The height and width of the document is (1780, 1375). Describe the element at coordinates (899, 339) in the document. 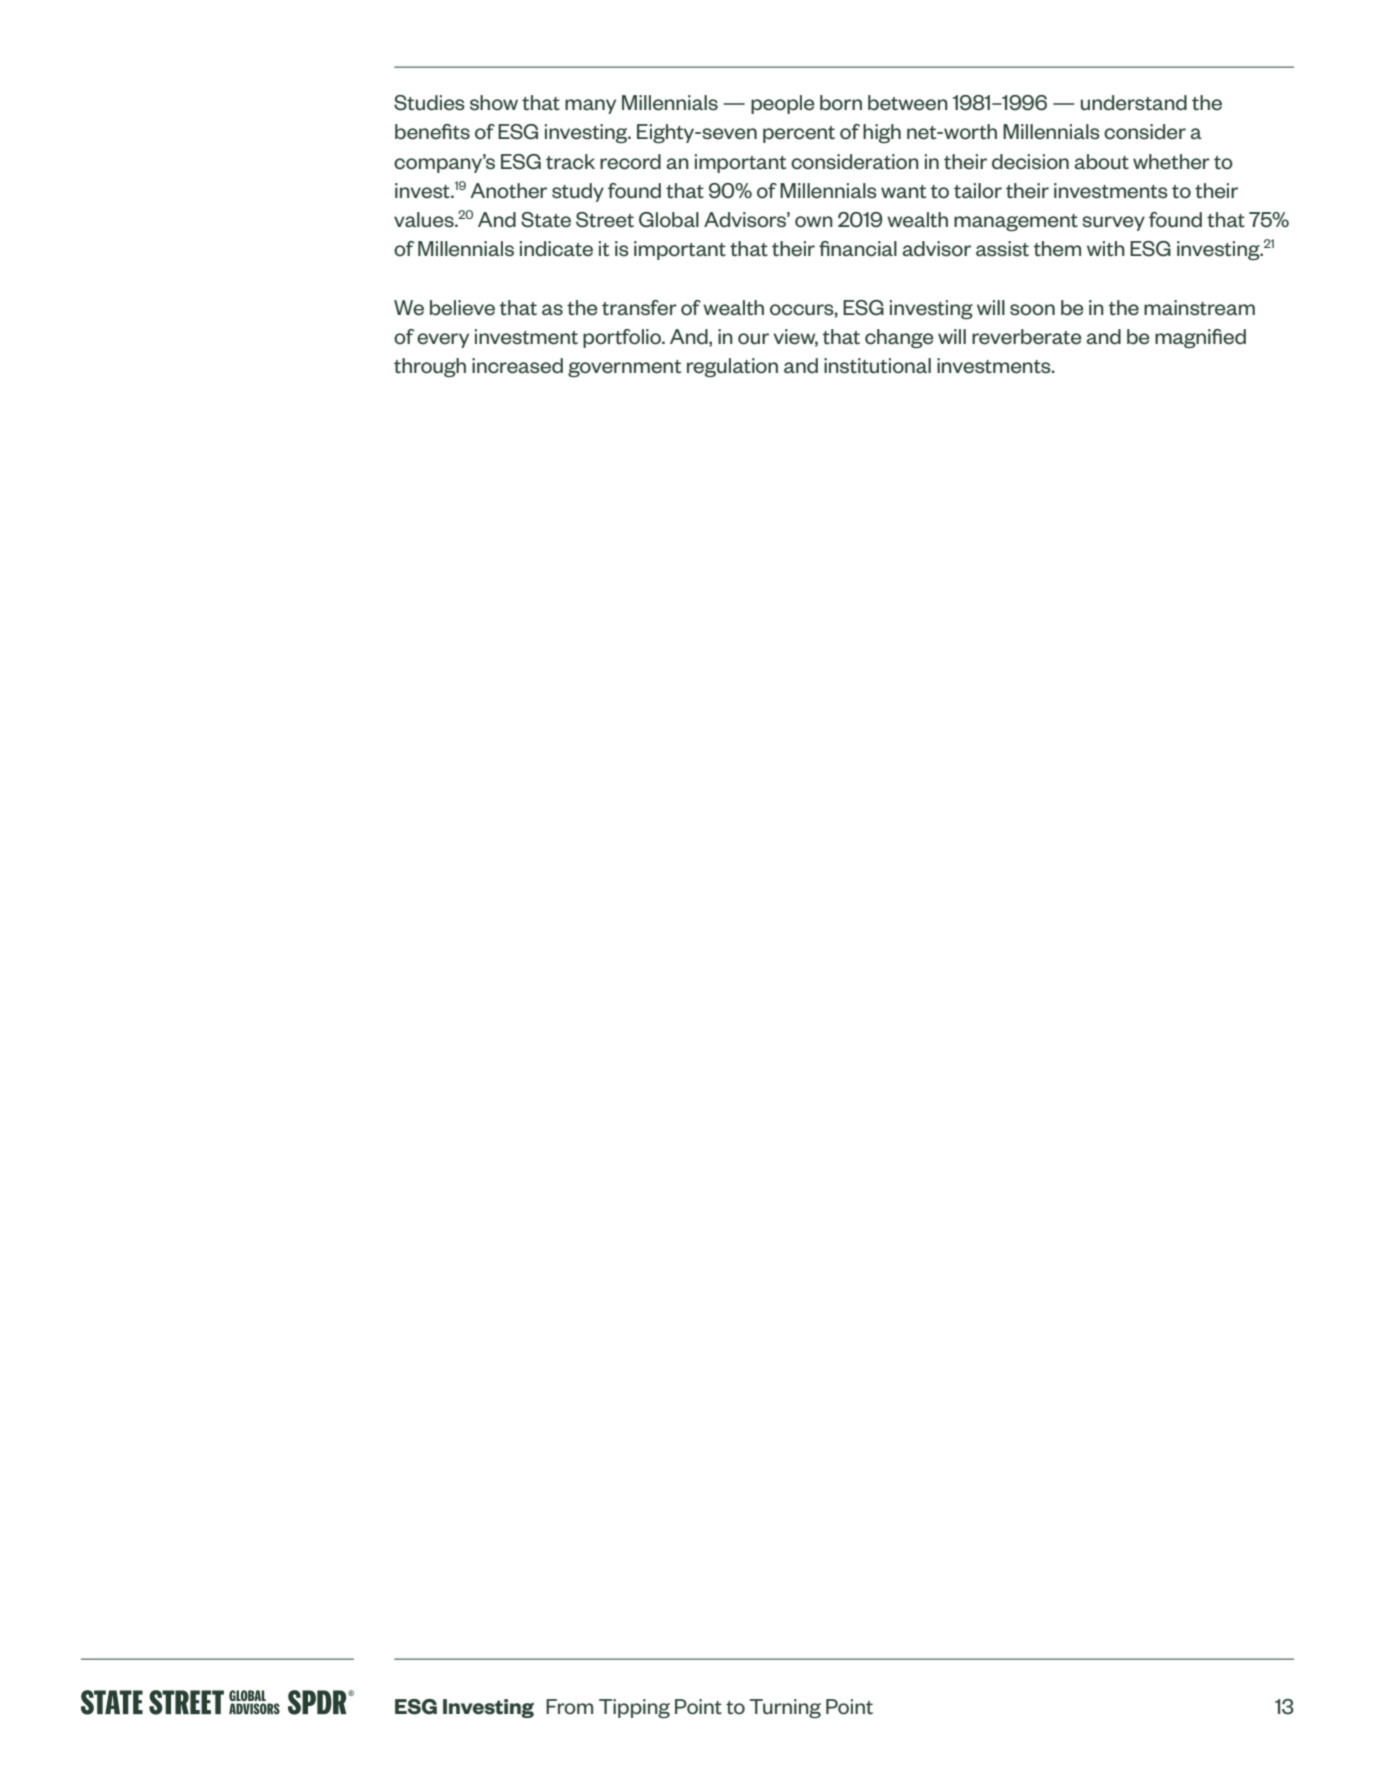

I see `change` at that location.
